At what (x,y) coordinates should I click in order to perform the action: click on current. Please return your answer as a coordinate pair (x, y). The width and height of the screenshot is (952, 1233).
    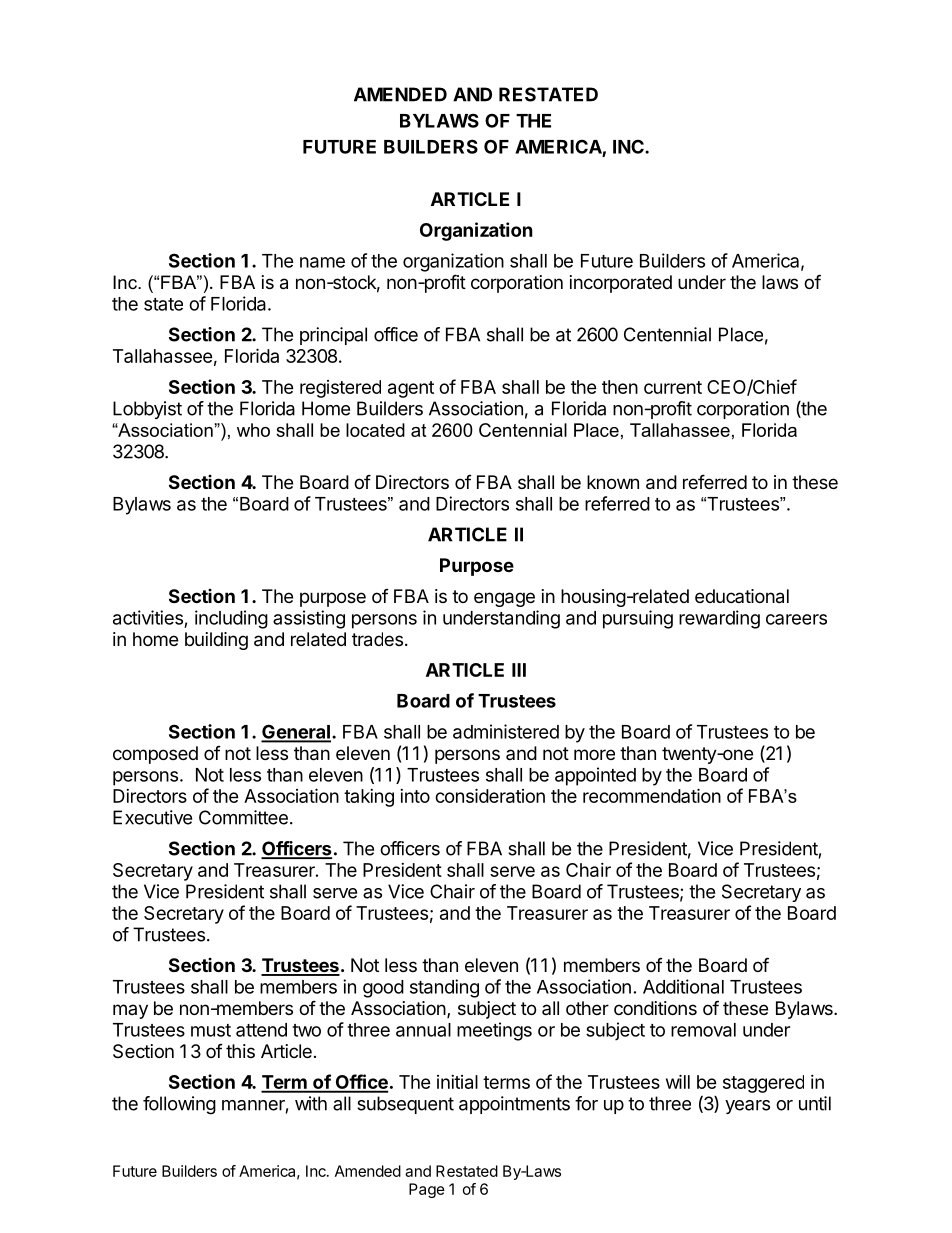
    Looking at the image, I should click on (673, 387).
